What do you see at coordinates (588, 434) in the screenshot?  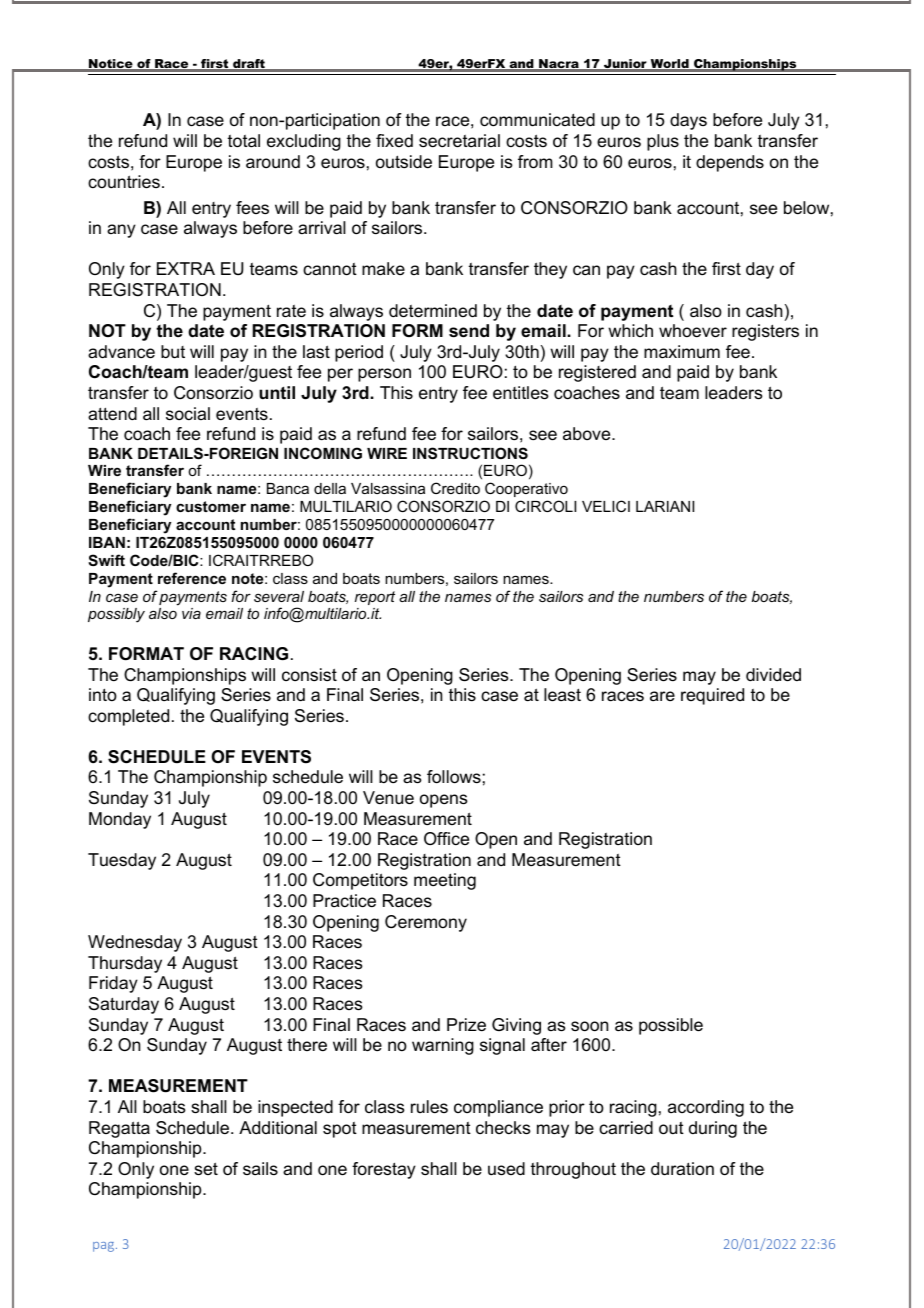 I see `above` at bounding box center [588, 434].
